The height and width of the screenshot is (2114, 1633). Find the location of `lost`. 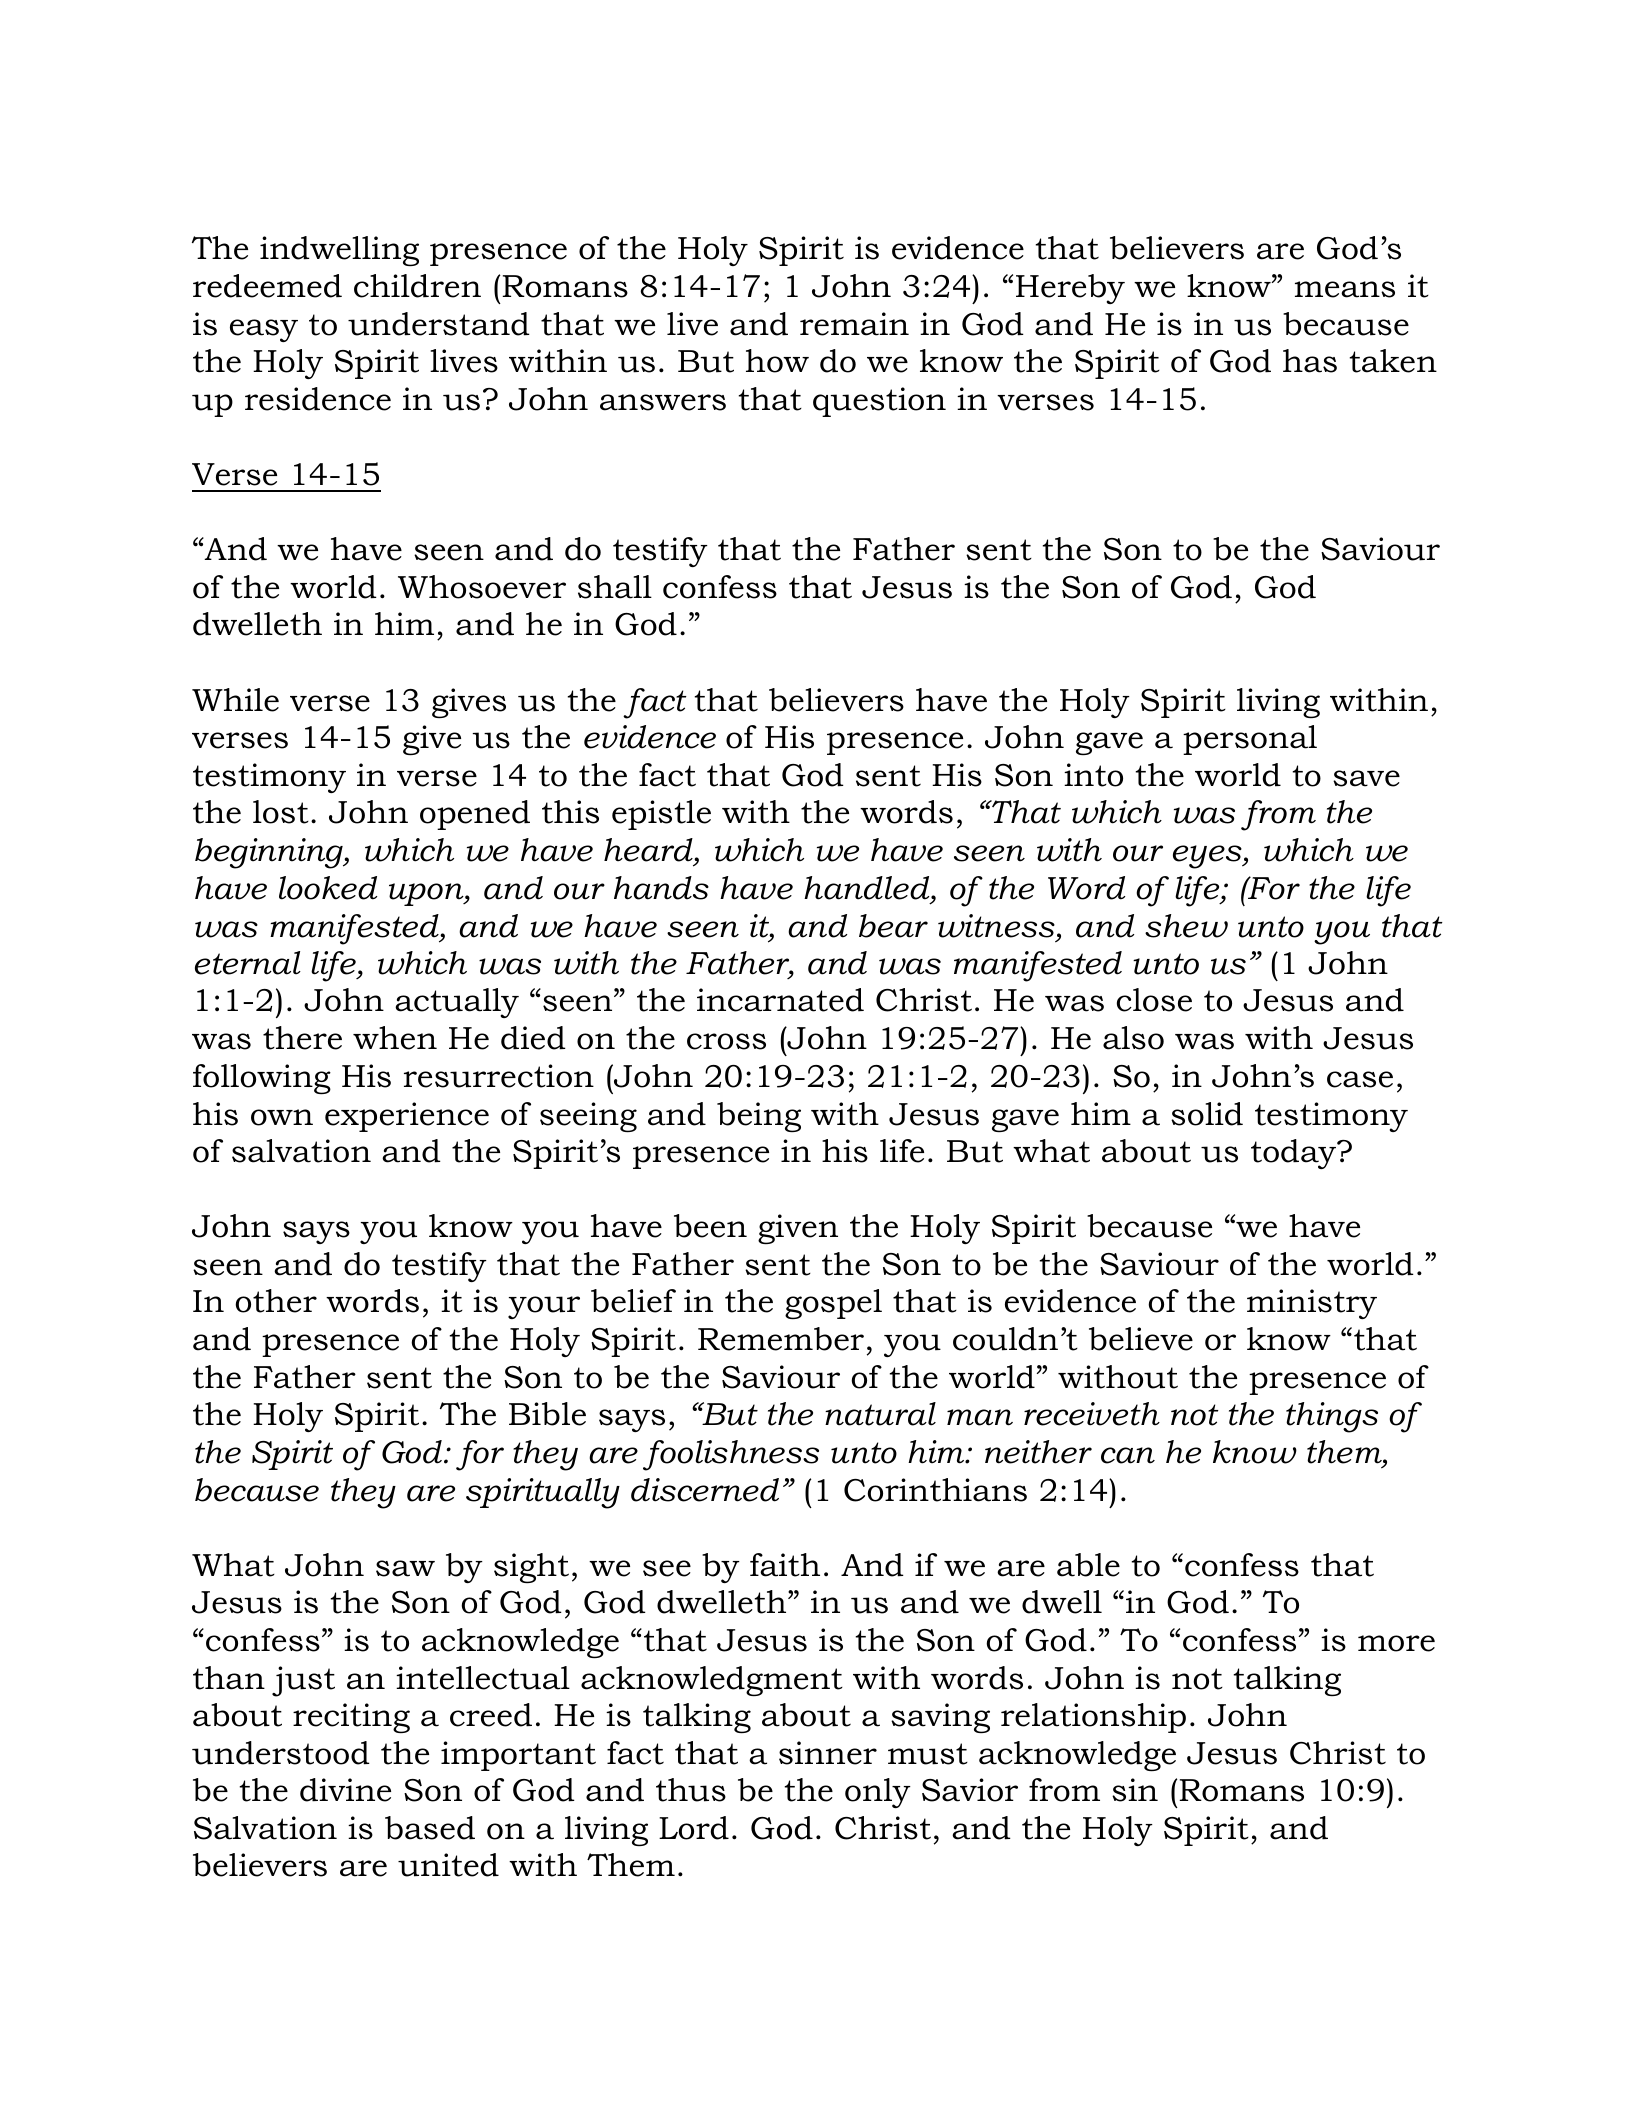

lost is located at coordinates (281, 812).
